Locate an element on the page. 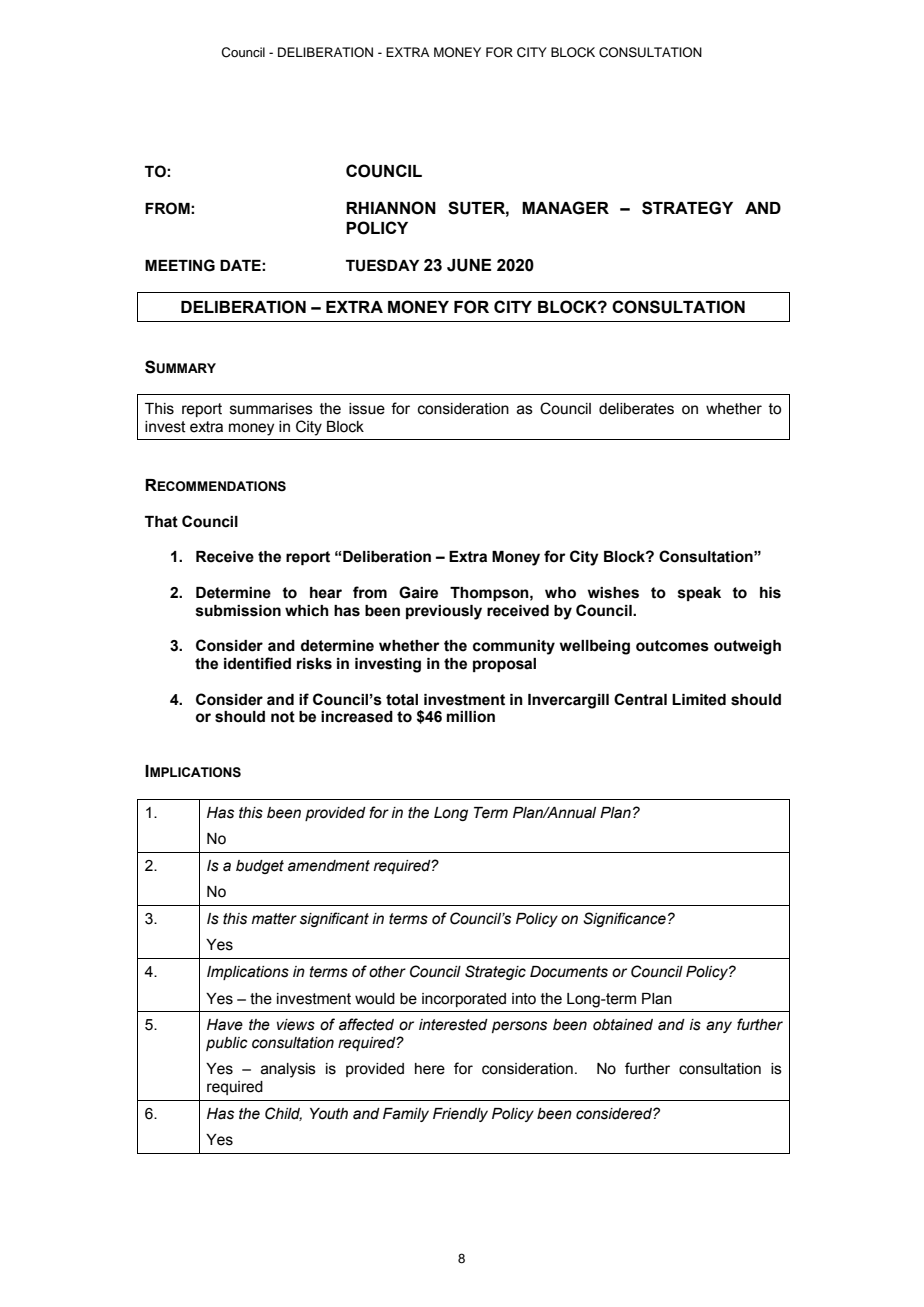 The height and width of the page is (1307, 924). MEETING is located at coordinates (180, 265).
